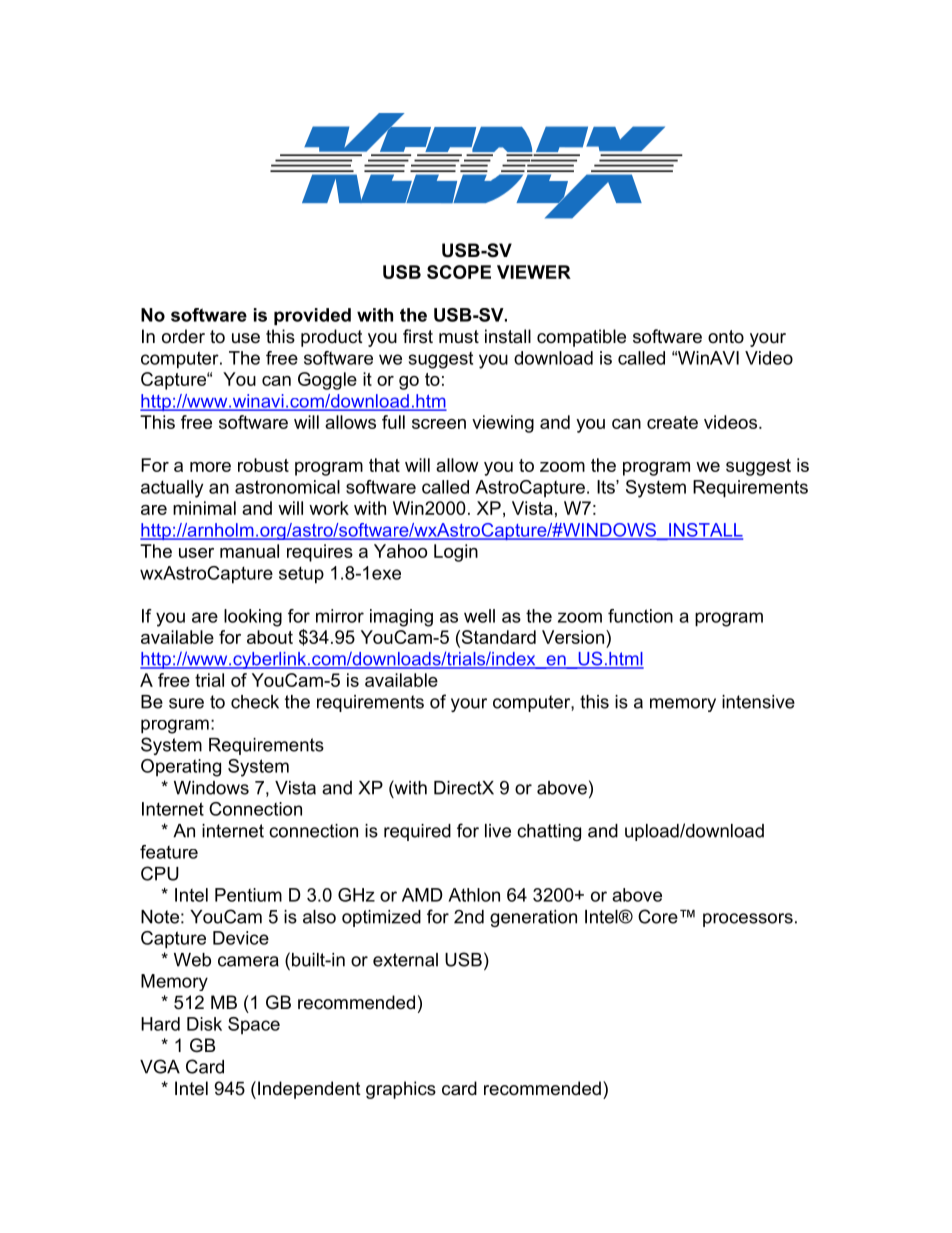  What do you see at coordinates (758, 702) in the screenshot?
I see `intensive` at bounding box center [758, 702].
